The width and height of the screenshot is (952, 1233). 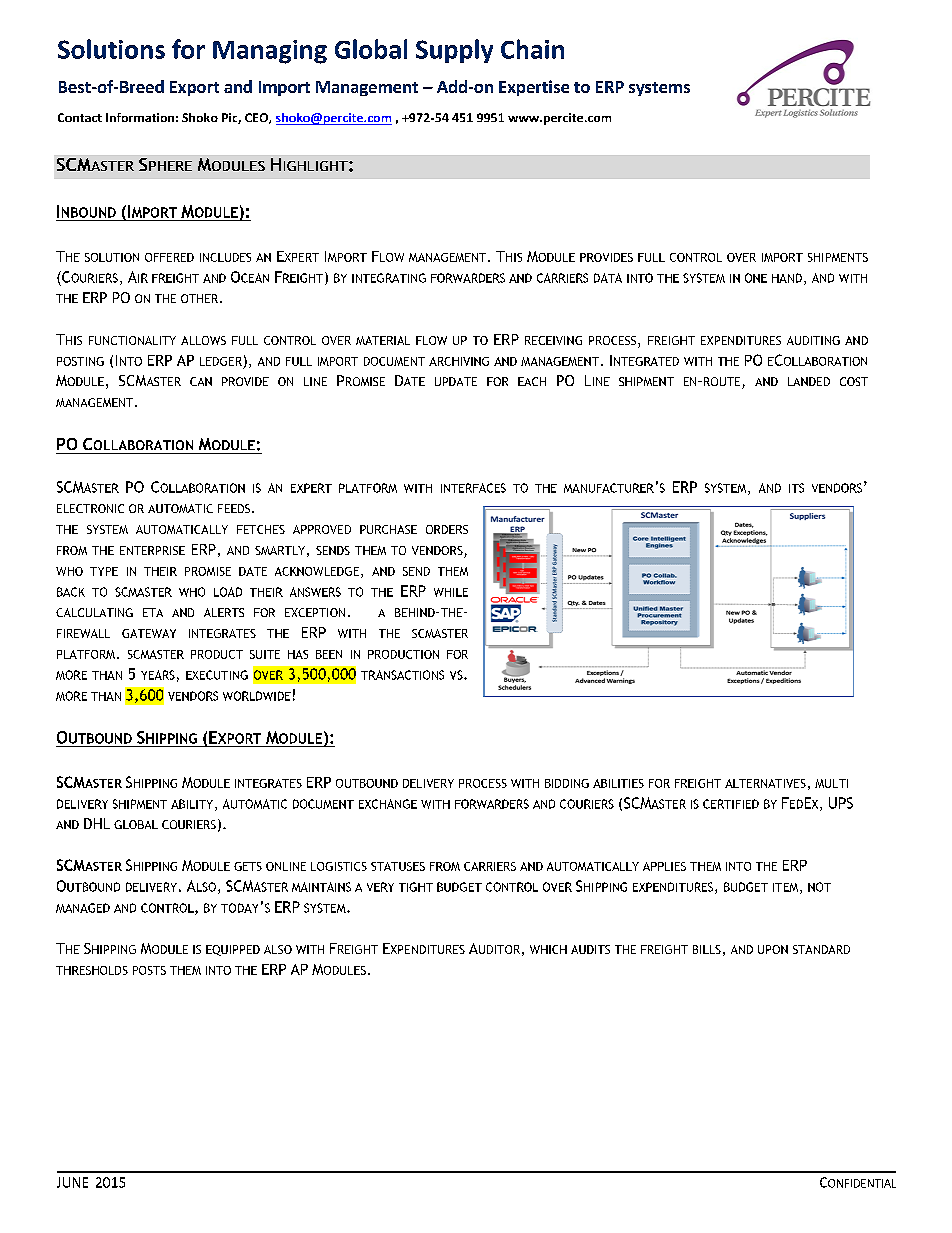 What do you see at coordinates (388, 804) in the screenshot?
I see `EXCHANGE` at bounding box center [388, 804].
